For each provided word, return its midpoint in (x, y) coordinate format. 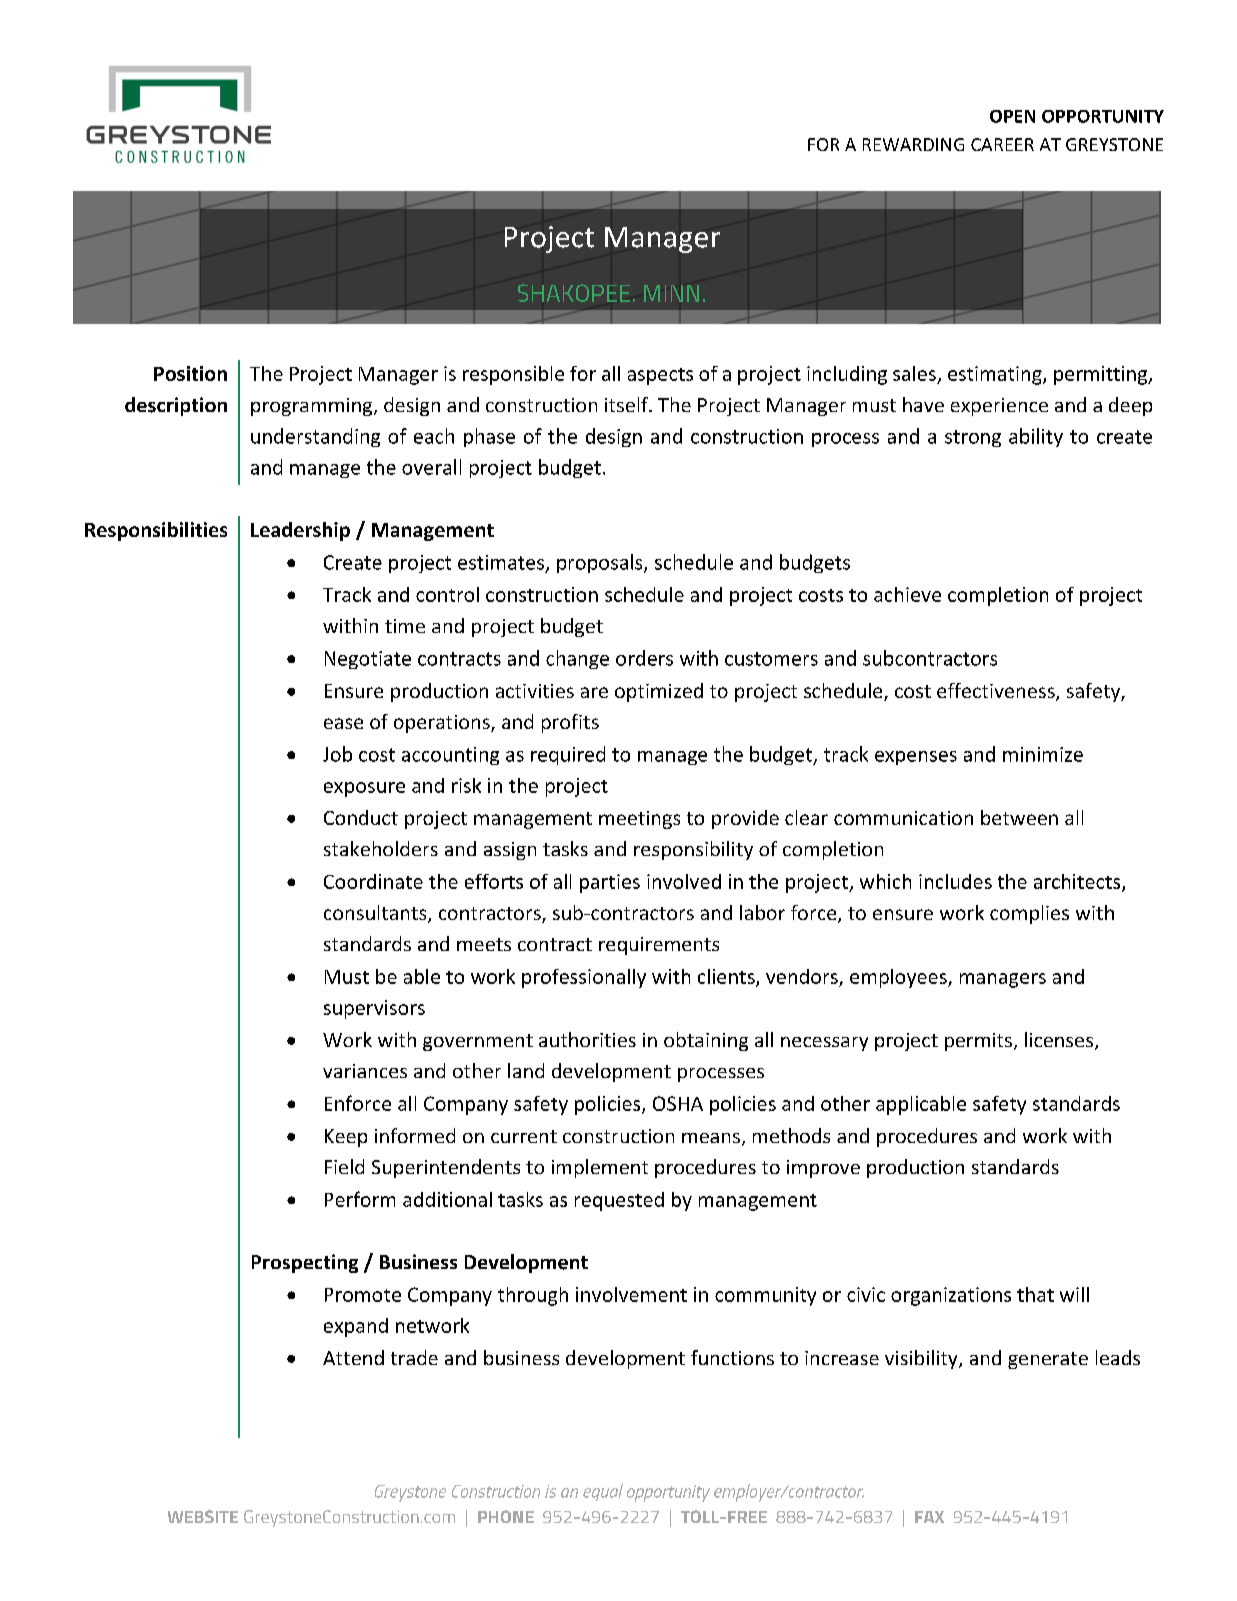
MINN (671, 293)
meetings (639, 820)
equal (603, 1492)
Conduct (361, 817)
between (1019, 817)
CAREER (1002, 144)
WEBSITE (203, 1516)
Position (190, 373)
